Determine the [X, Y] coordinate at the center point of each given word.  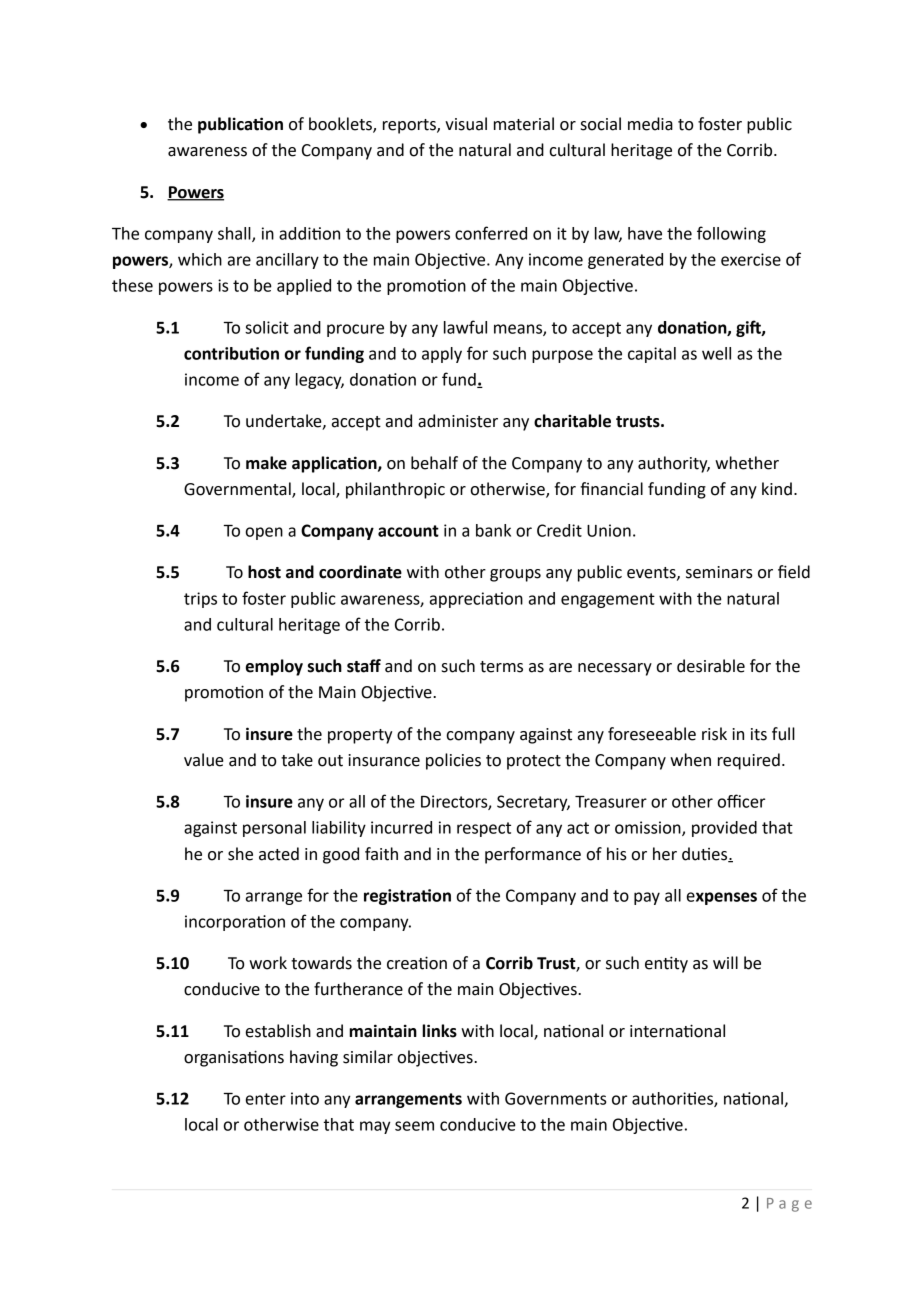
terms [501, 667]
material [524, 124]
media [650, 124]
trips [200, 600]
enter [266, 1099]
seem [414, 1126]
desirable [711, 666]
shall [235, 234]
